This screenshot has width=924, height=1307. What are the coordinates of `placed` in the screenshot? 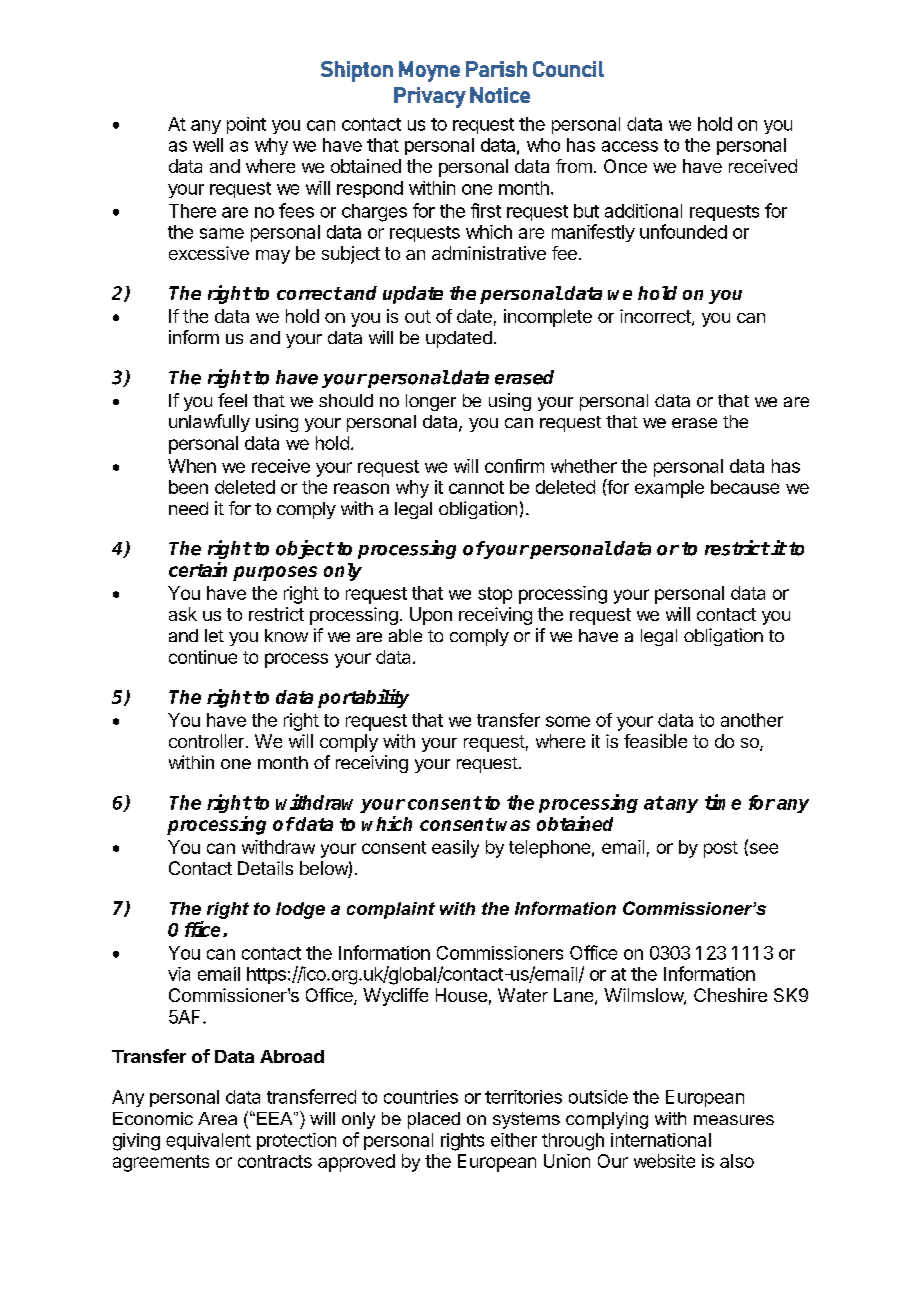 It's located at (434, 1120).
